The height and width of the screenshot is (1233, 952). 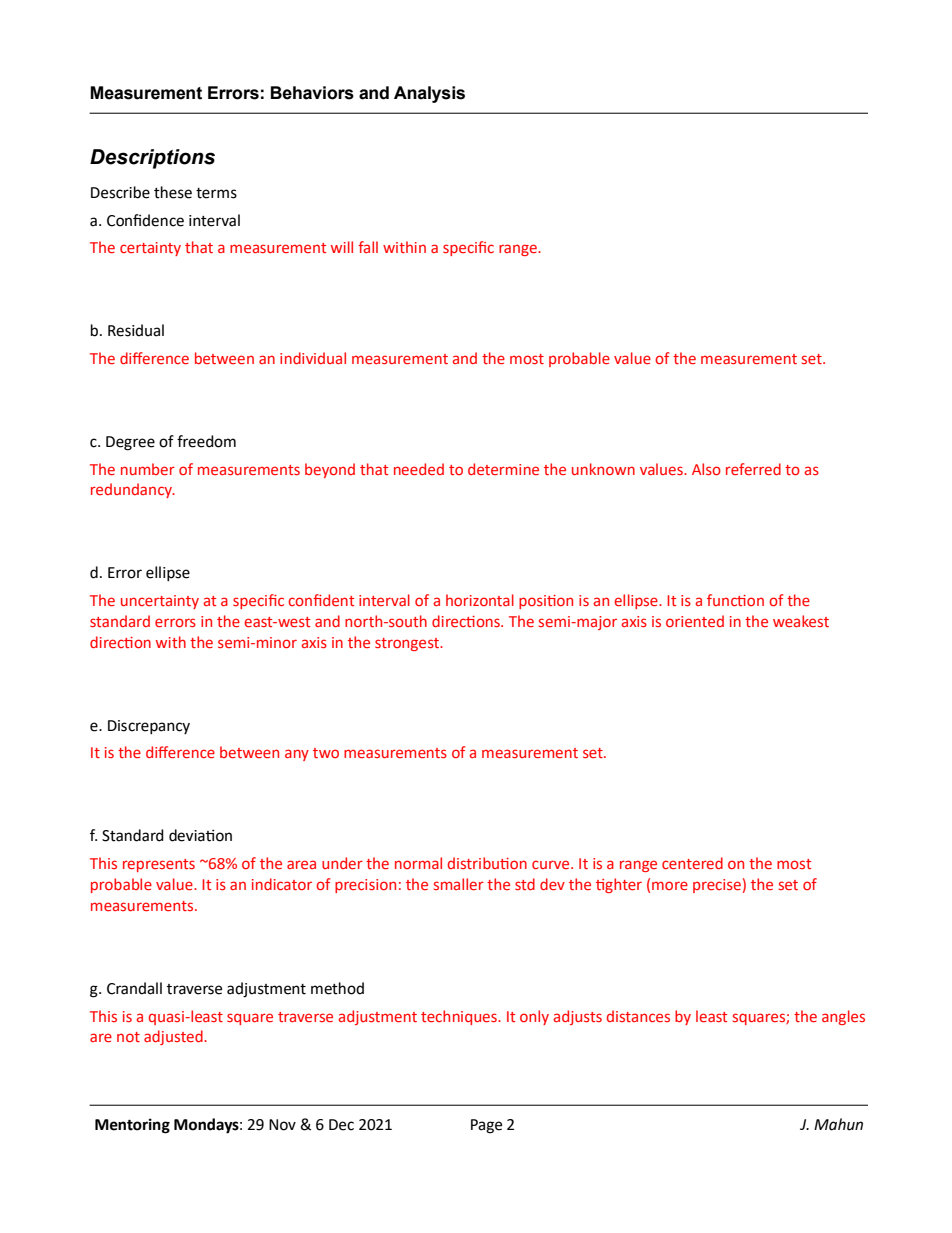 What do you see at coordinates (717, 886) in the screenshot?
I see `precise` at bounding box center [717, 886].
